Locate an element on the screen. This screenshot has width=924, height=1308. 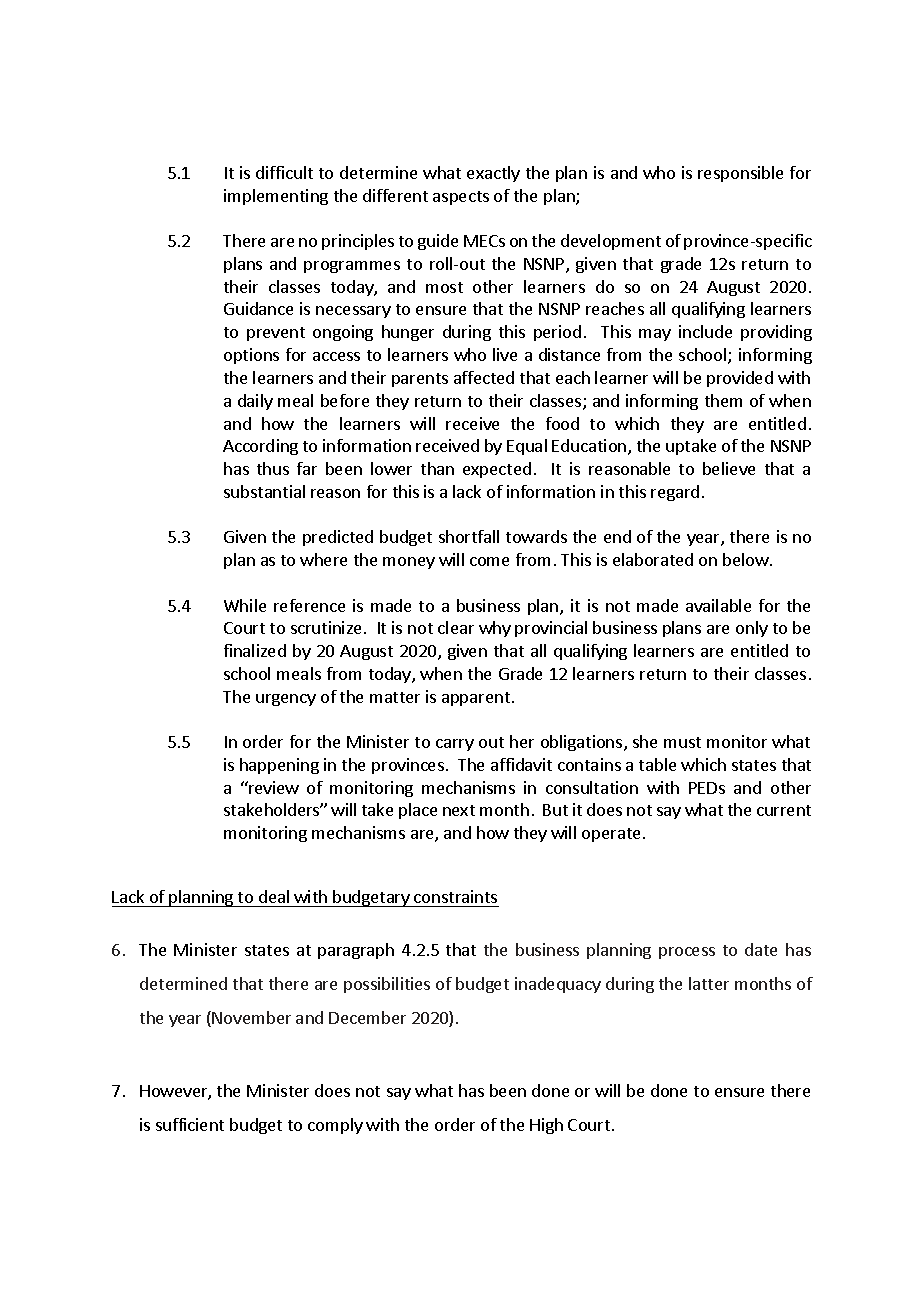
review is located at coordinates (273, 787).
